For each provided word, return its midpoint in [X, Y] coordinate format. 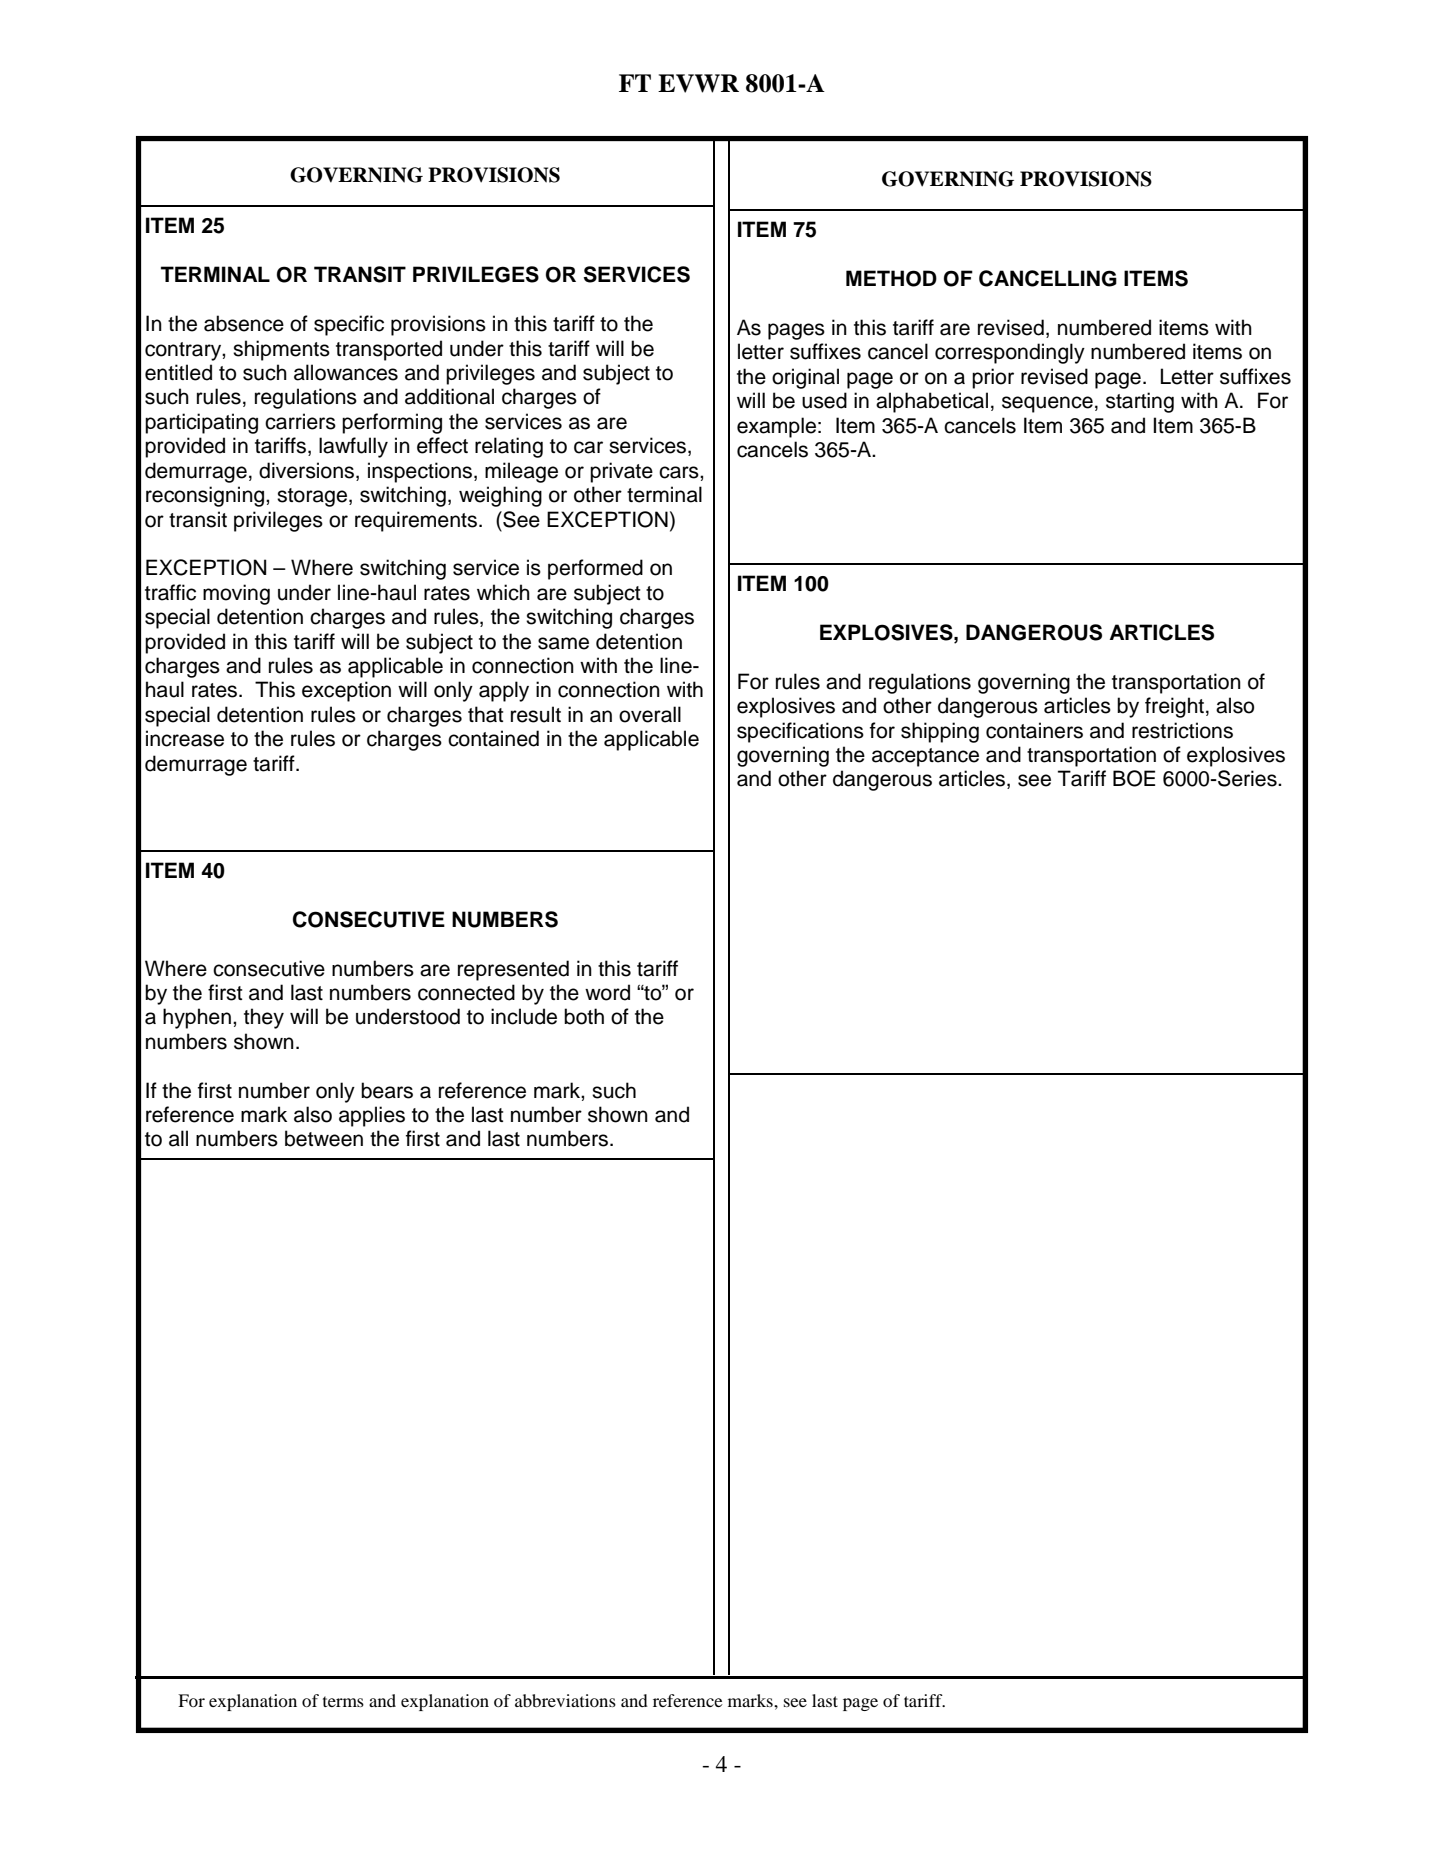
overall [650, 714]
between [324, 1138]
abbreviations [565, 1700]
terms [343, 1701]
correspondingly [1010, 353]
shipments [281, 350]
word [607, 992]
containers [1034, 730]
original [805, 378]
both [584, 1016]
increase [185, 738]
